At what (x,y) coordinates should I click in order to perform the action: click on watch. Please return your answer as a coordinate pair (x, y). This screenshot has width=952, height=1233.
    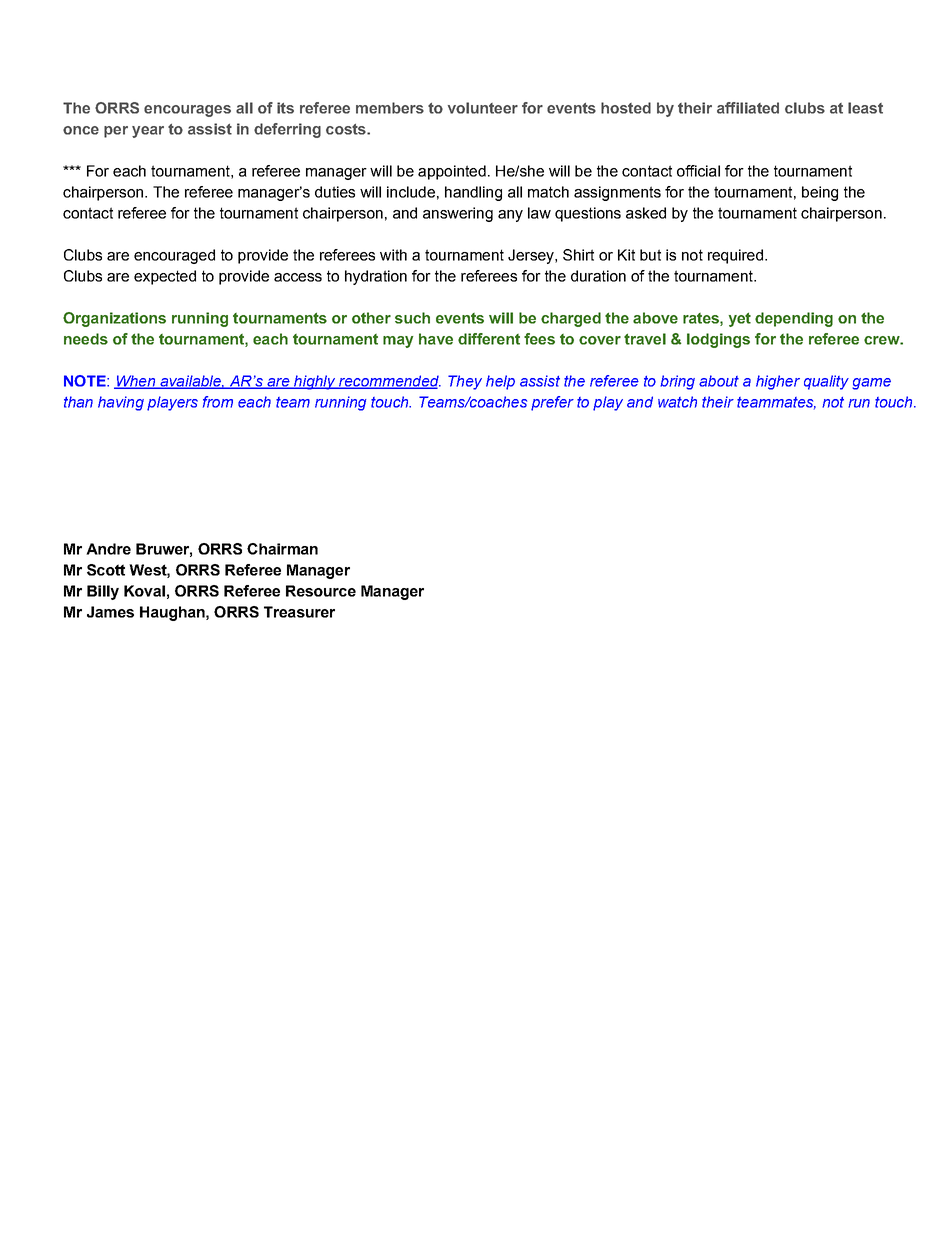
    Looking at the image, I should click on (677, 402).
